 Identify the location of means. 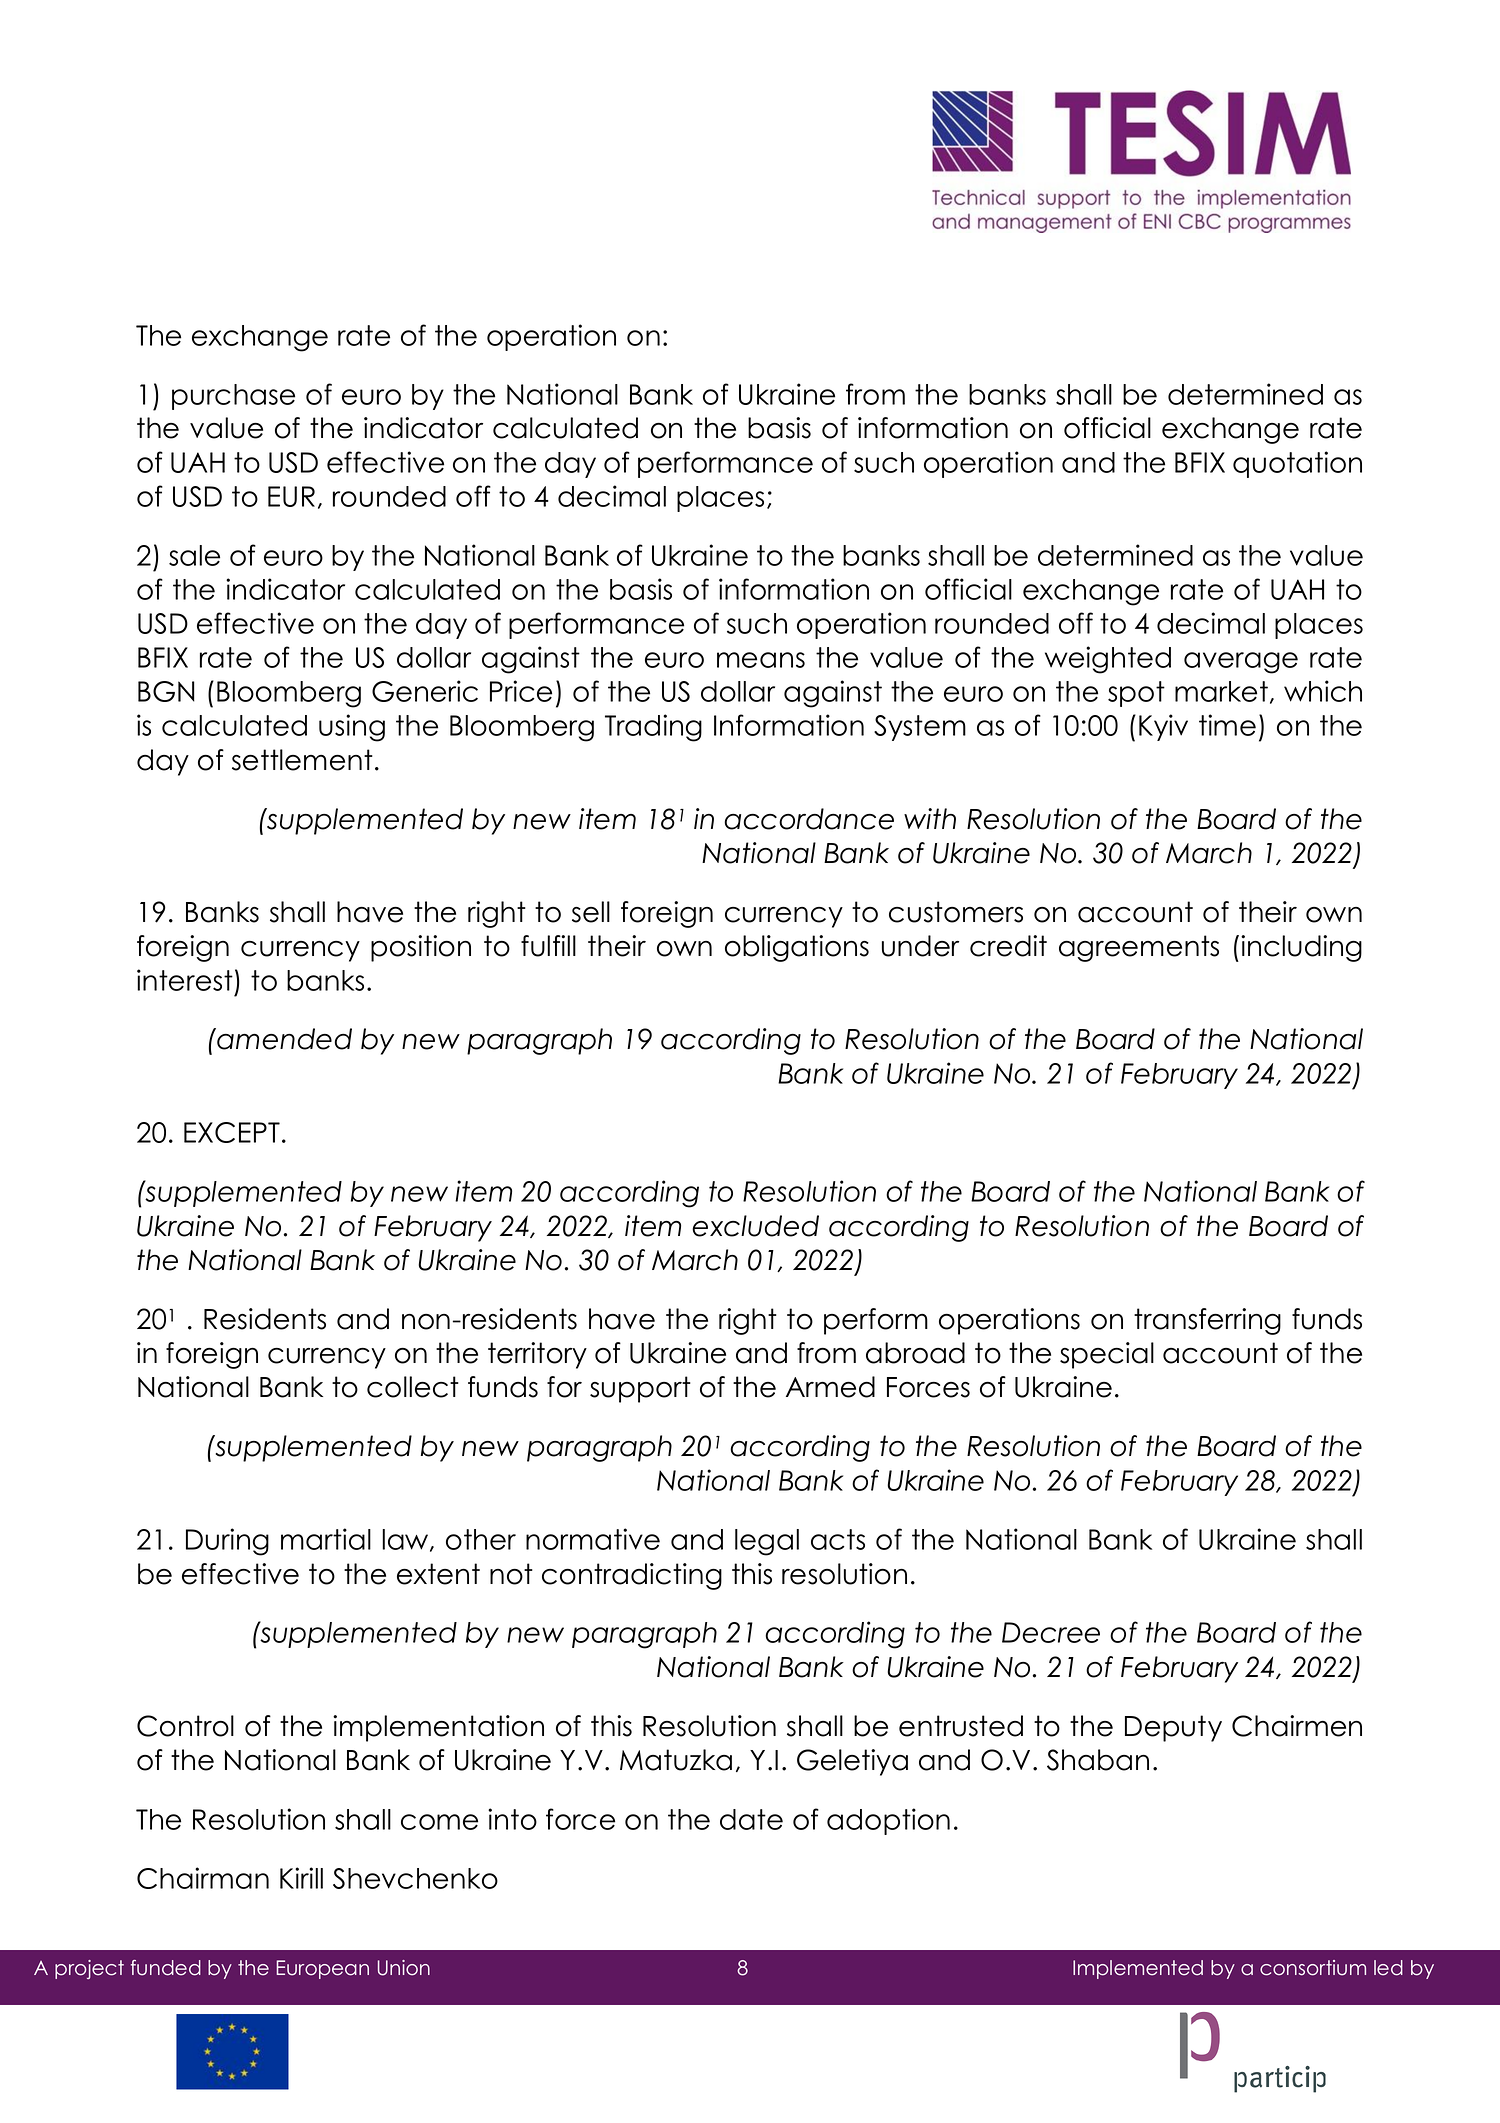
(761, 660).
